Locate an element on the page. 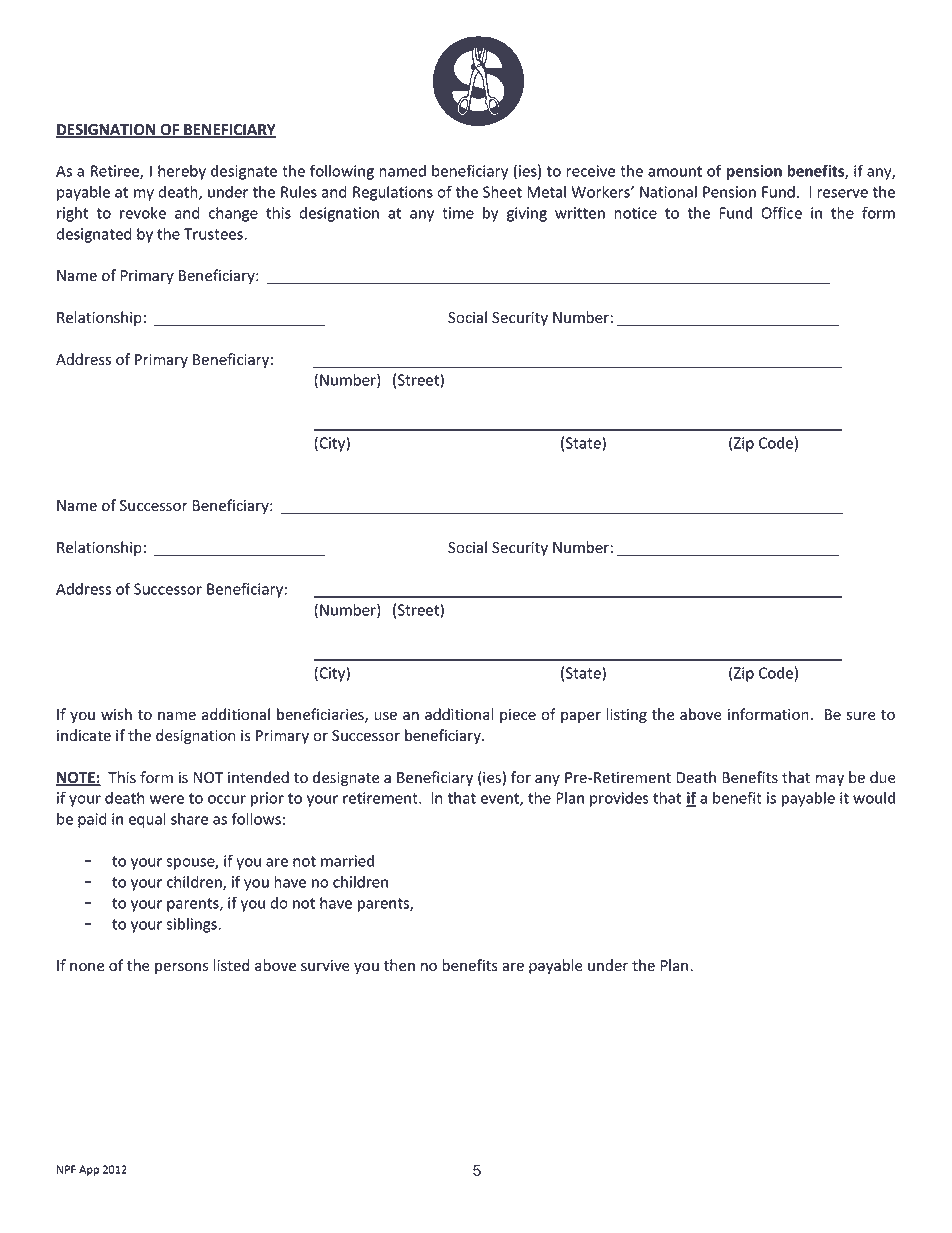 This image has width=952, height=1233. then is located at coordinates (399, 965).
